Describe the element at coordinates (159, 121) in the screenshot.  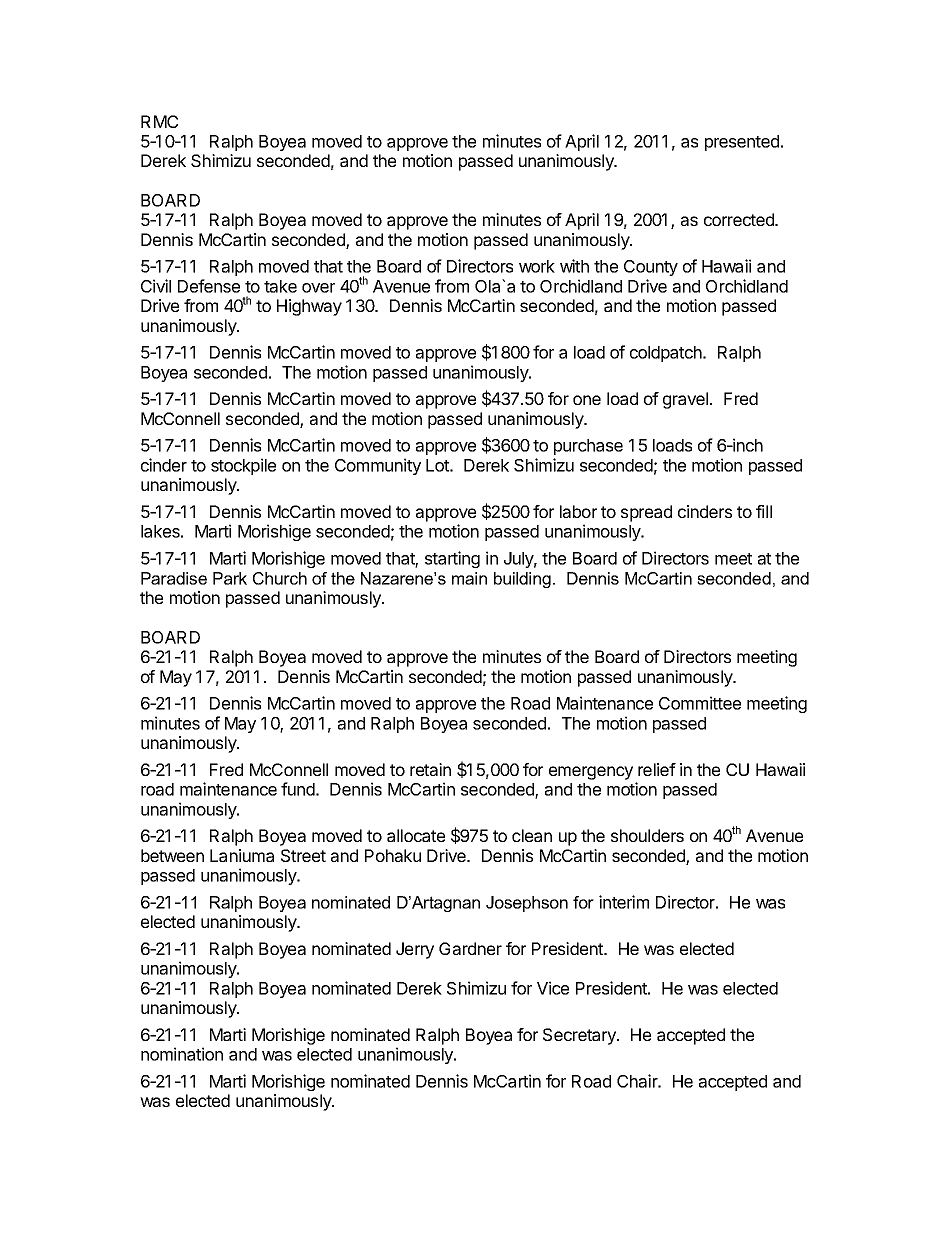
I see `RMC` at that location.
